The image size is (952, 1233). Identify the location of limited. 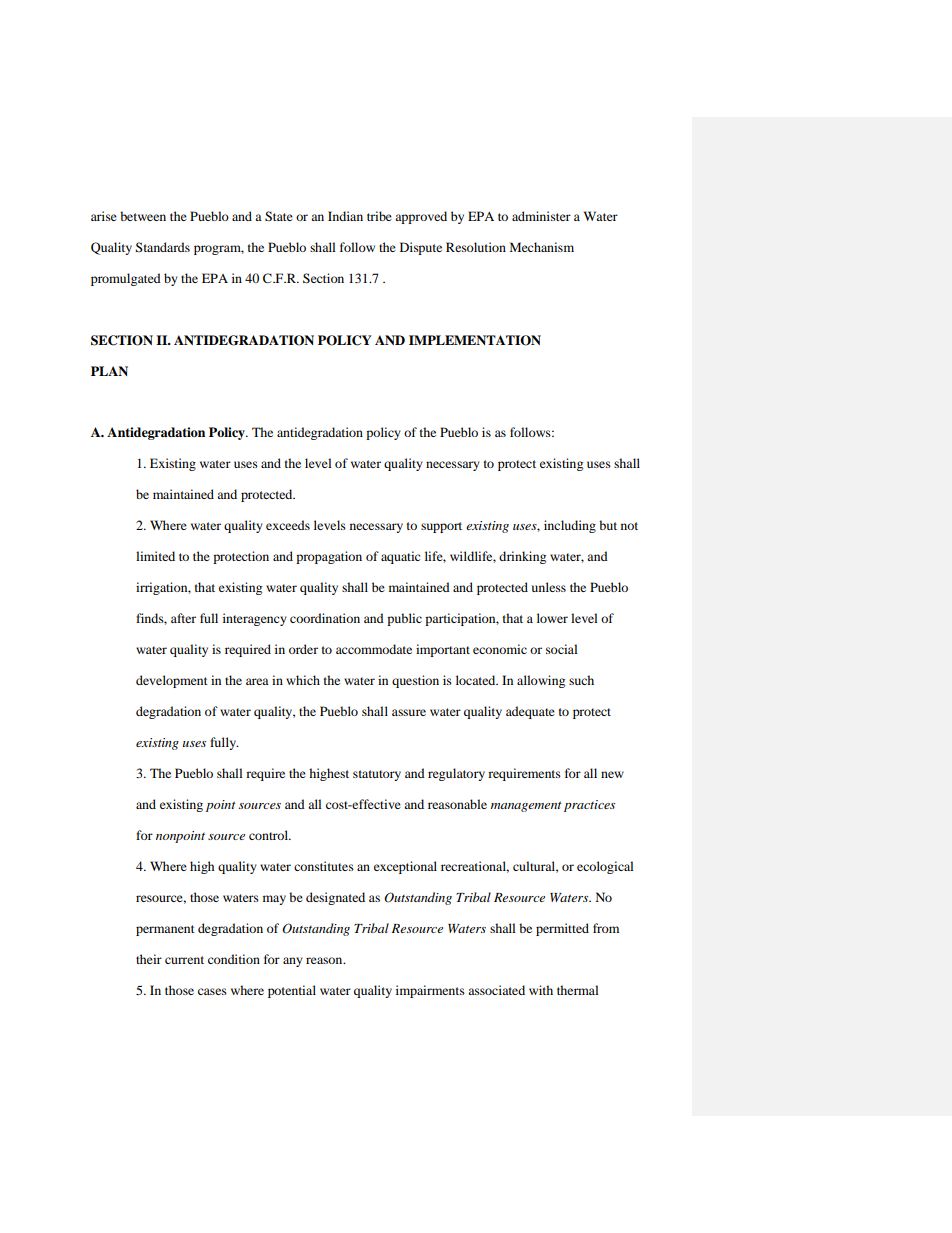
(155, 556).
